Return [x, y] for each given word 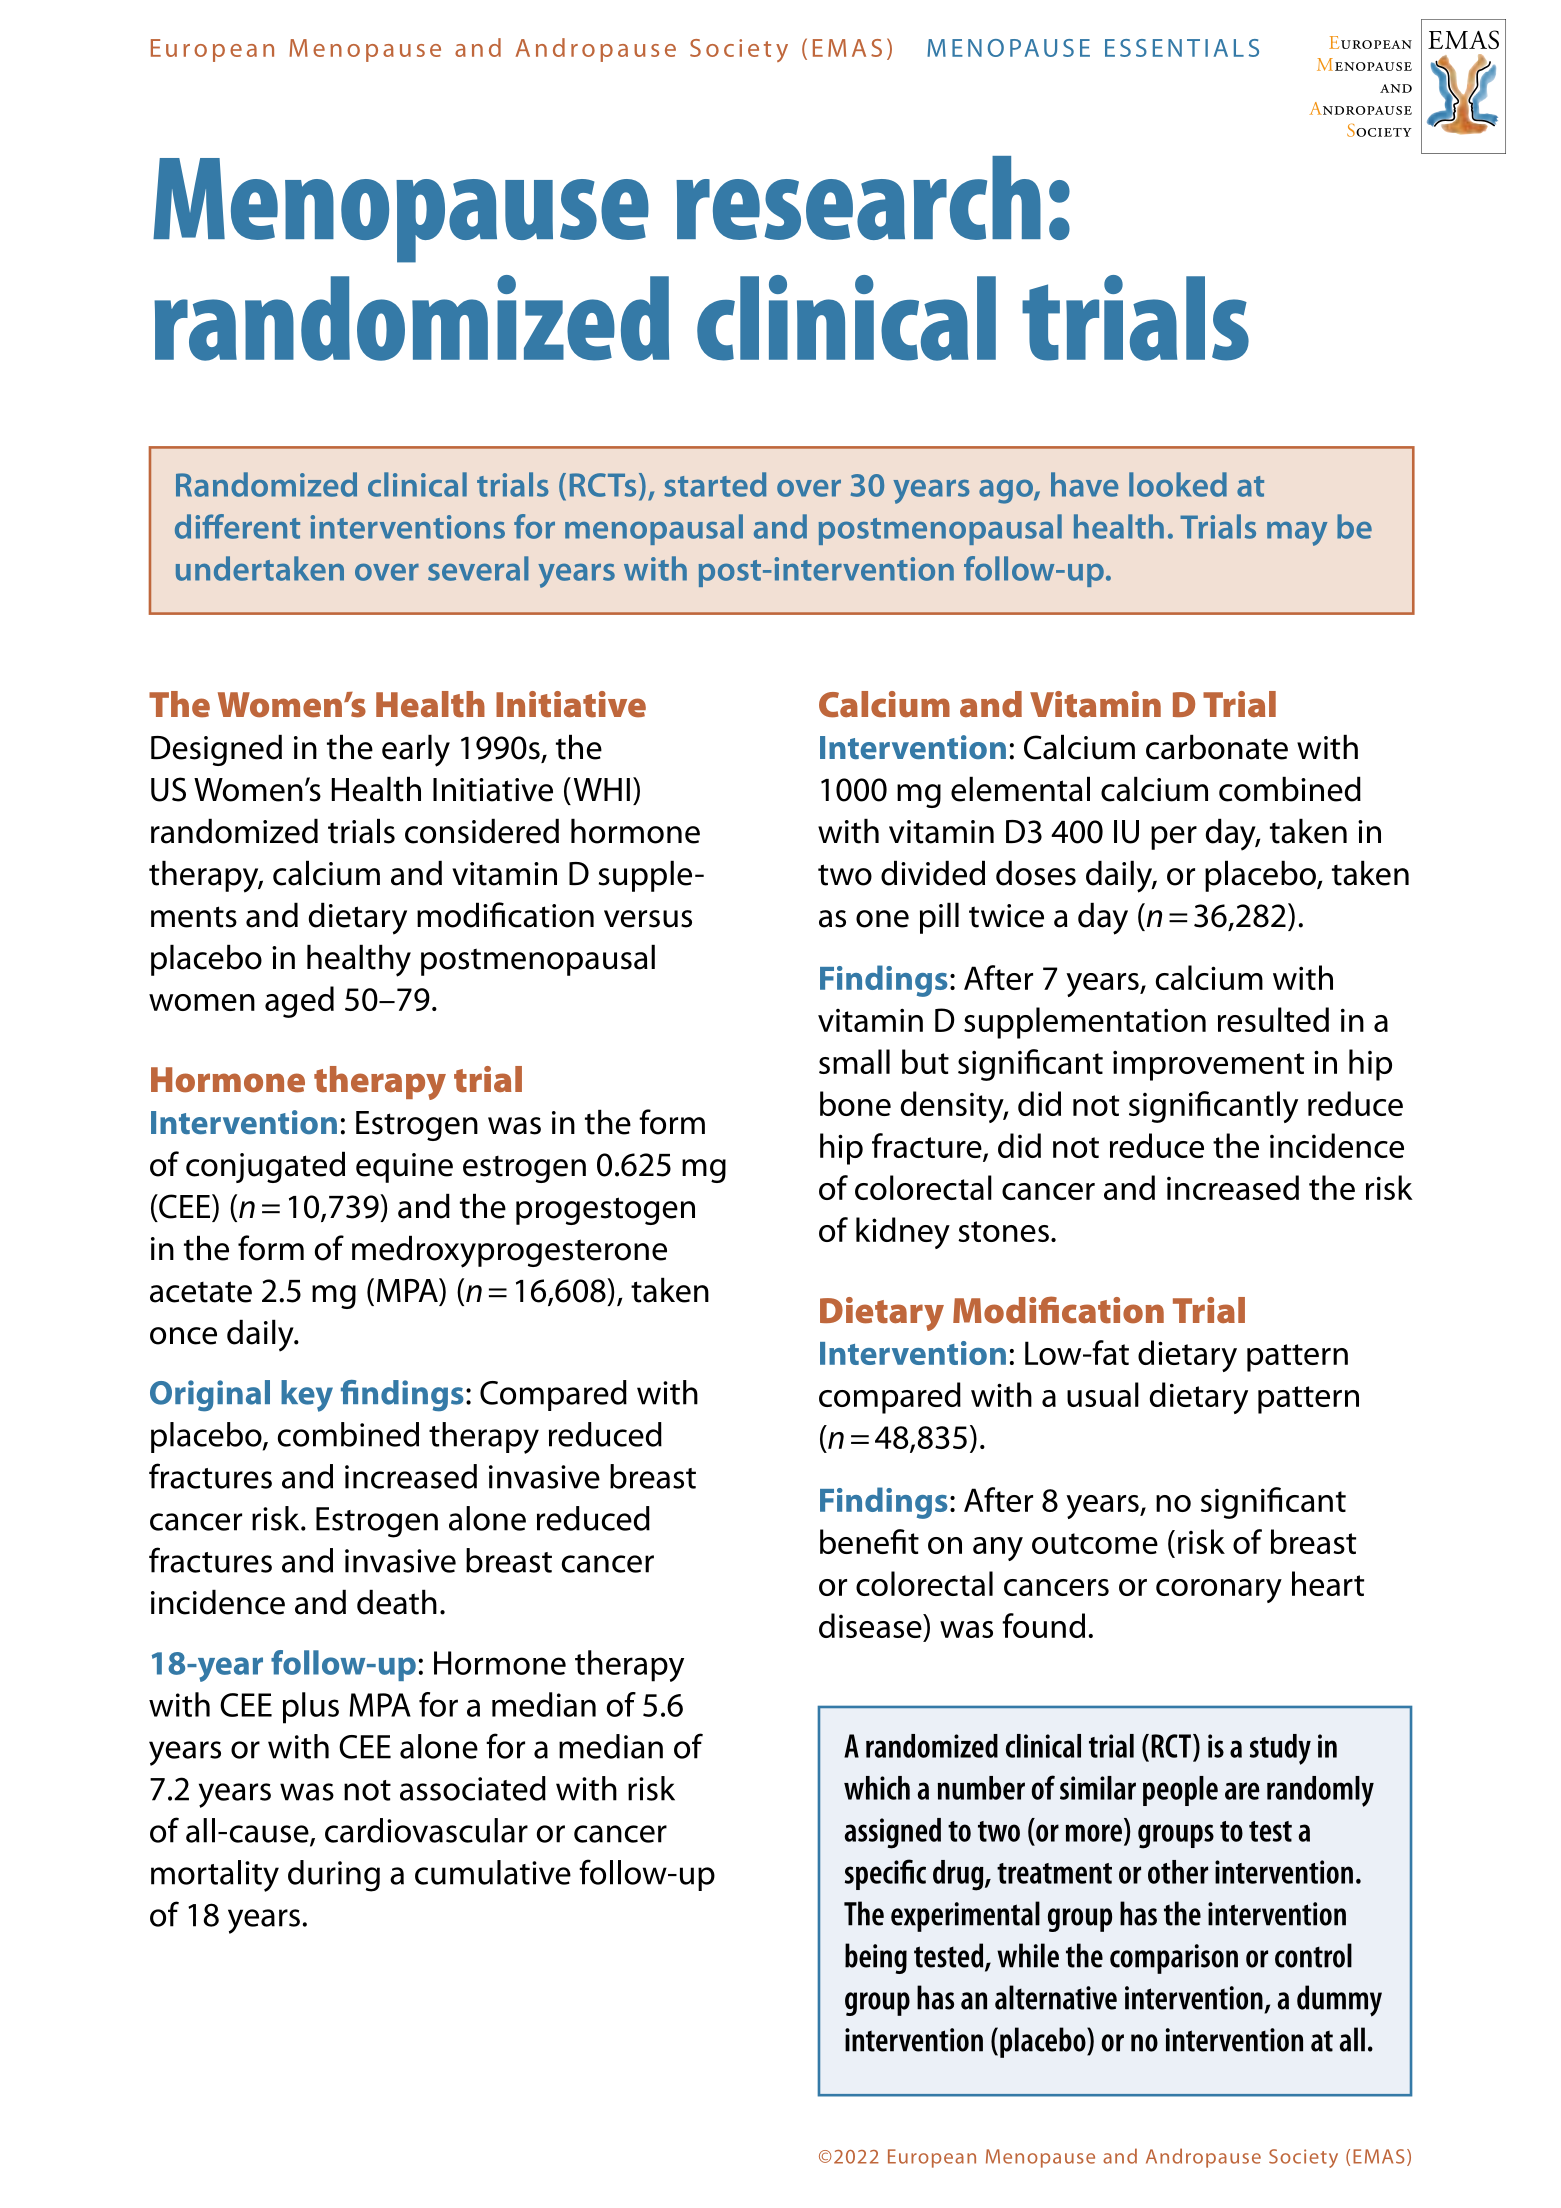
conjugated [265, 1167]
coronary [1219, 1591]
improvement [1208, 1065]
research [858, 198]
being [876, 1958]
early [416, 750]
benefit [869, 1541]
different [237, 526]
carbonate [1217, 747]
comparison [1174, 1959]
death [397, 1602]
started [715, 484]
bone [855, 1103]
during [334, 1876]
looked [1178, 484]
